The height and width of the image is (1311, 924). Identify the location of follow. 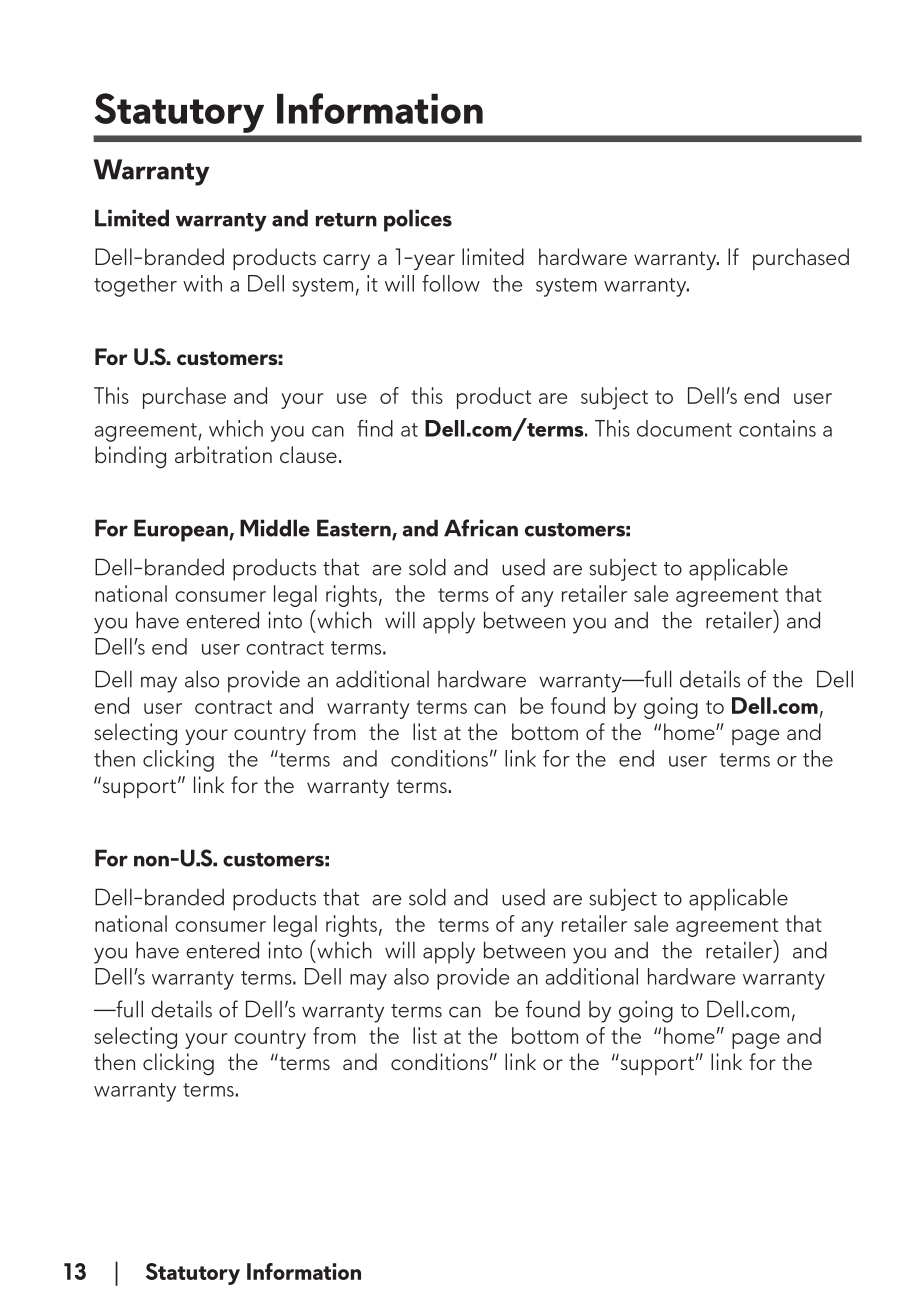
(451, 283).
